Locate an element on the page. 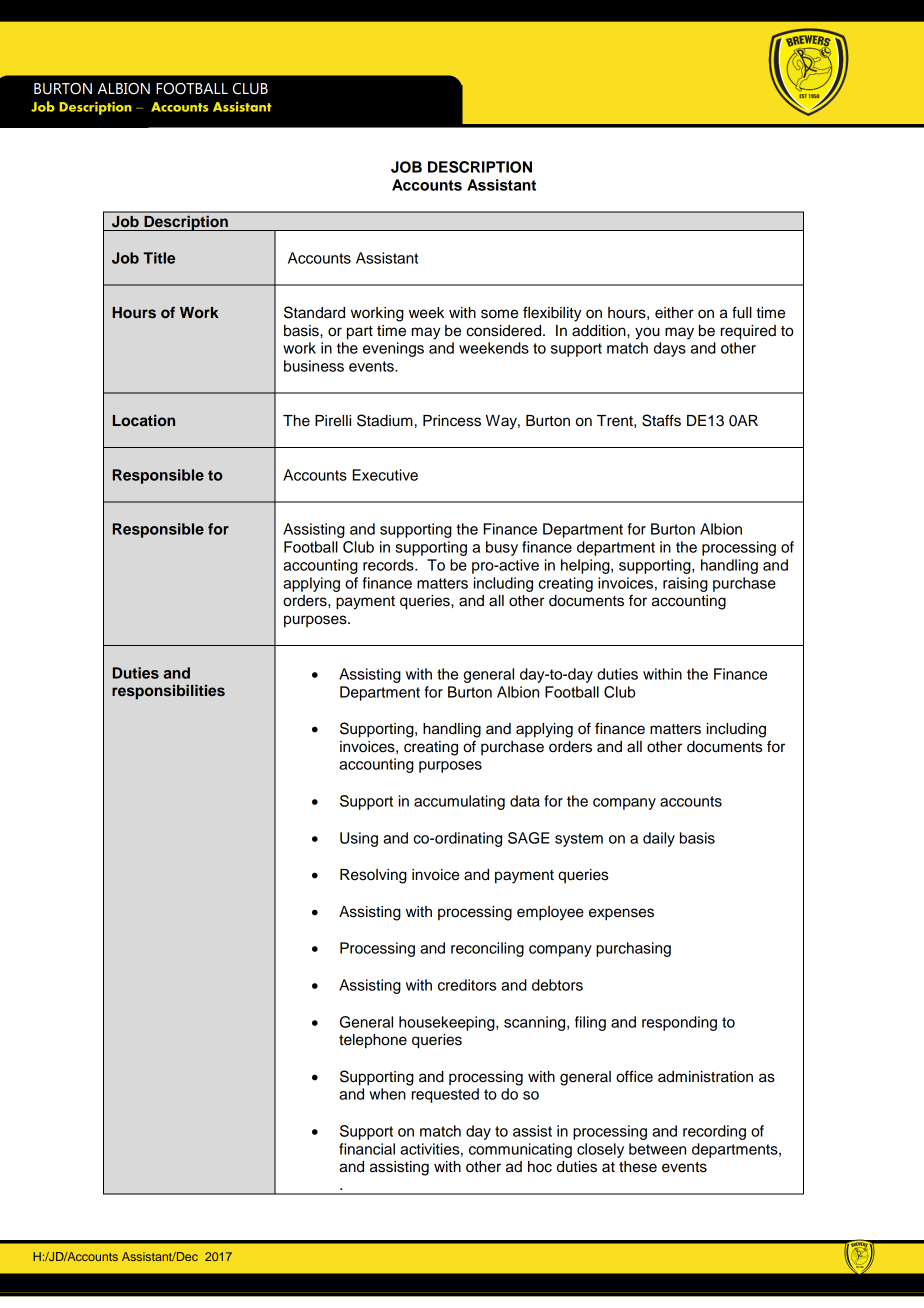 The image size is (924, 1308). Location is located at coordinates (144, 420).
